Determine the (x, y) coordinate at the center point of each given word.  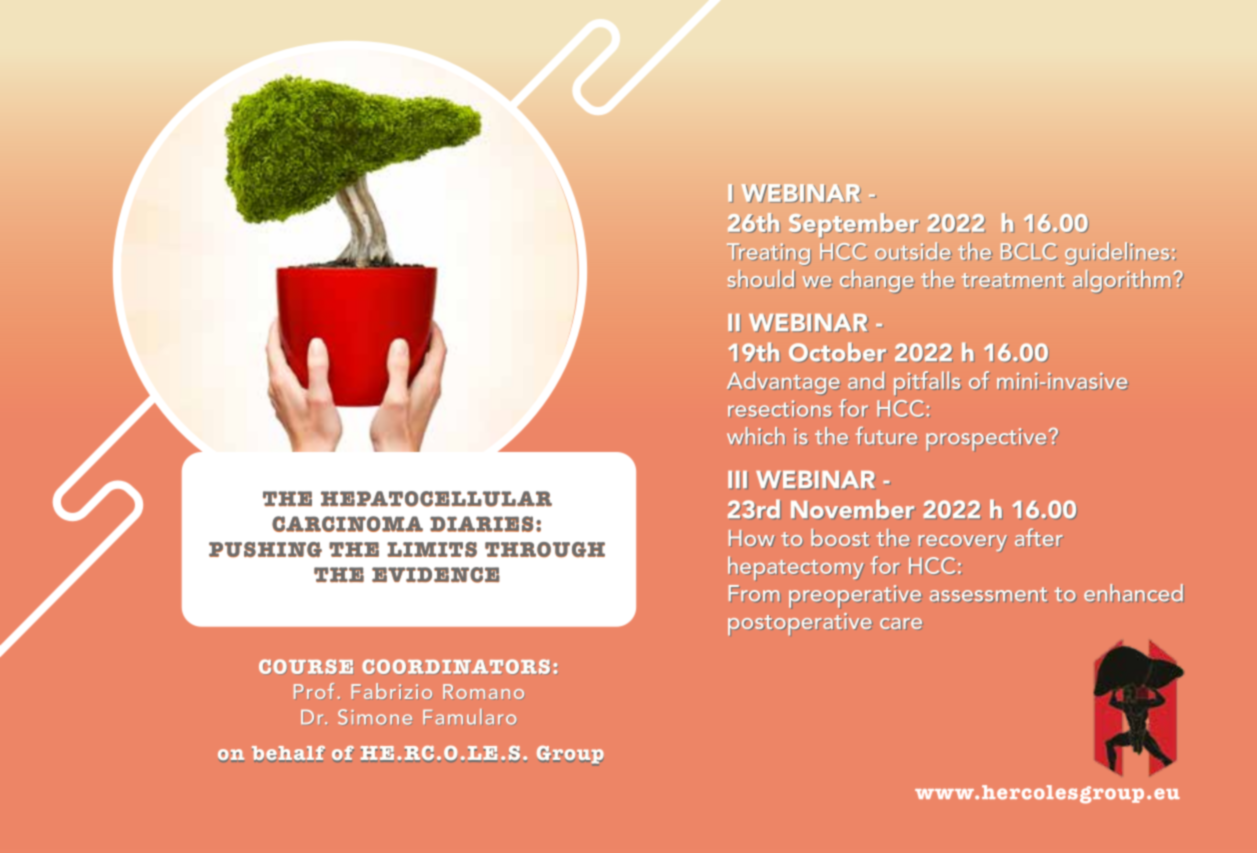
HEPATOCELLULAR (436, 499)
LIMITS (432, 549)
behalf (288, 754)
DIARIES (482, 524)
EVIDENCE (436, 575)
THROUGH (545, 549)
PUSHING (265, 549)
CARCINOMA (347, 524)
